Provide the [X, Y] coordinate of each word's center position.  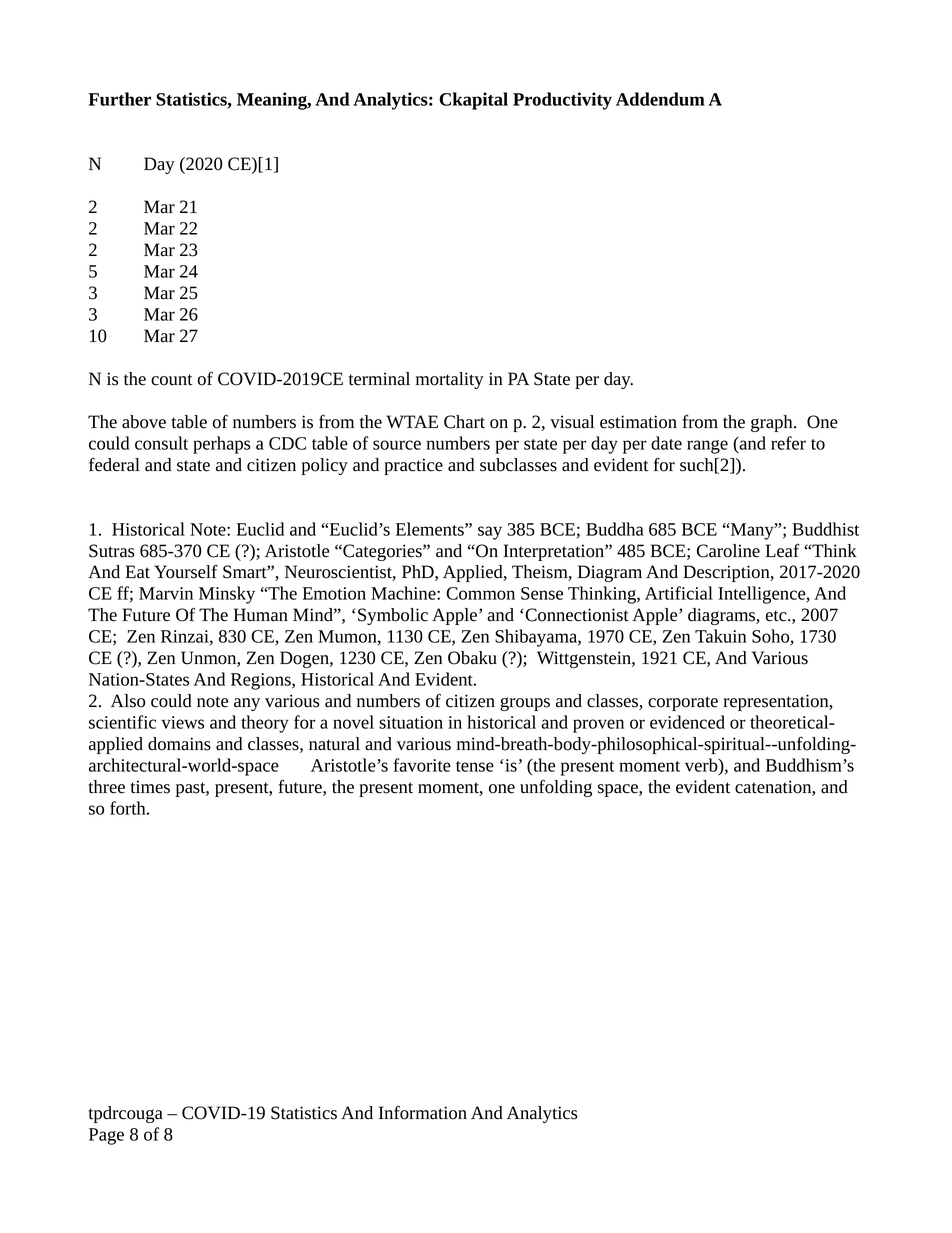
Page [106, 1136]
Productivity [562, 101]
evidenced [687, 722]
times [150, 787]
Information [423, 1112]
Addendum [660, 99]
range [707, 447]
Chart [464, 422]
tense [475, 766]
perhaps [222, 445]
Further [119, 99]
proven [598, 726]
